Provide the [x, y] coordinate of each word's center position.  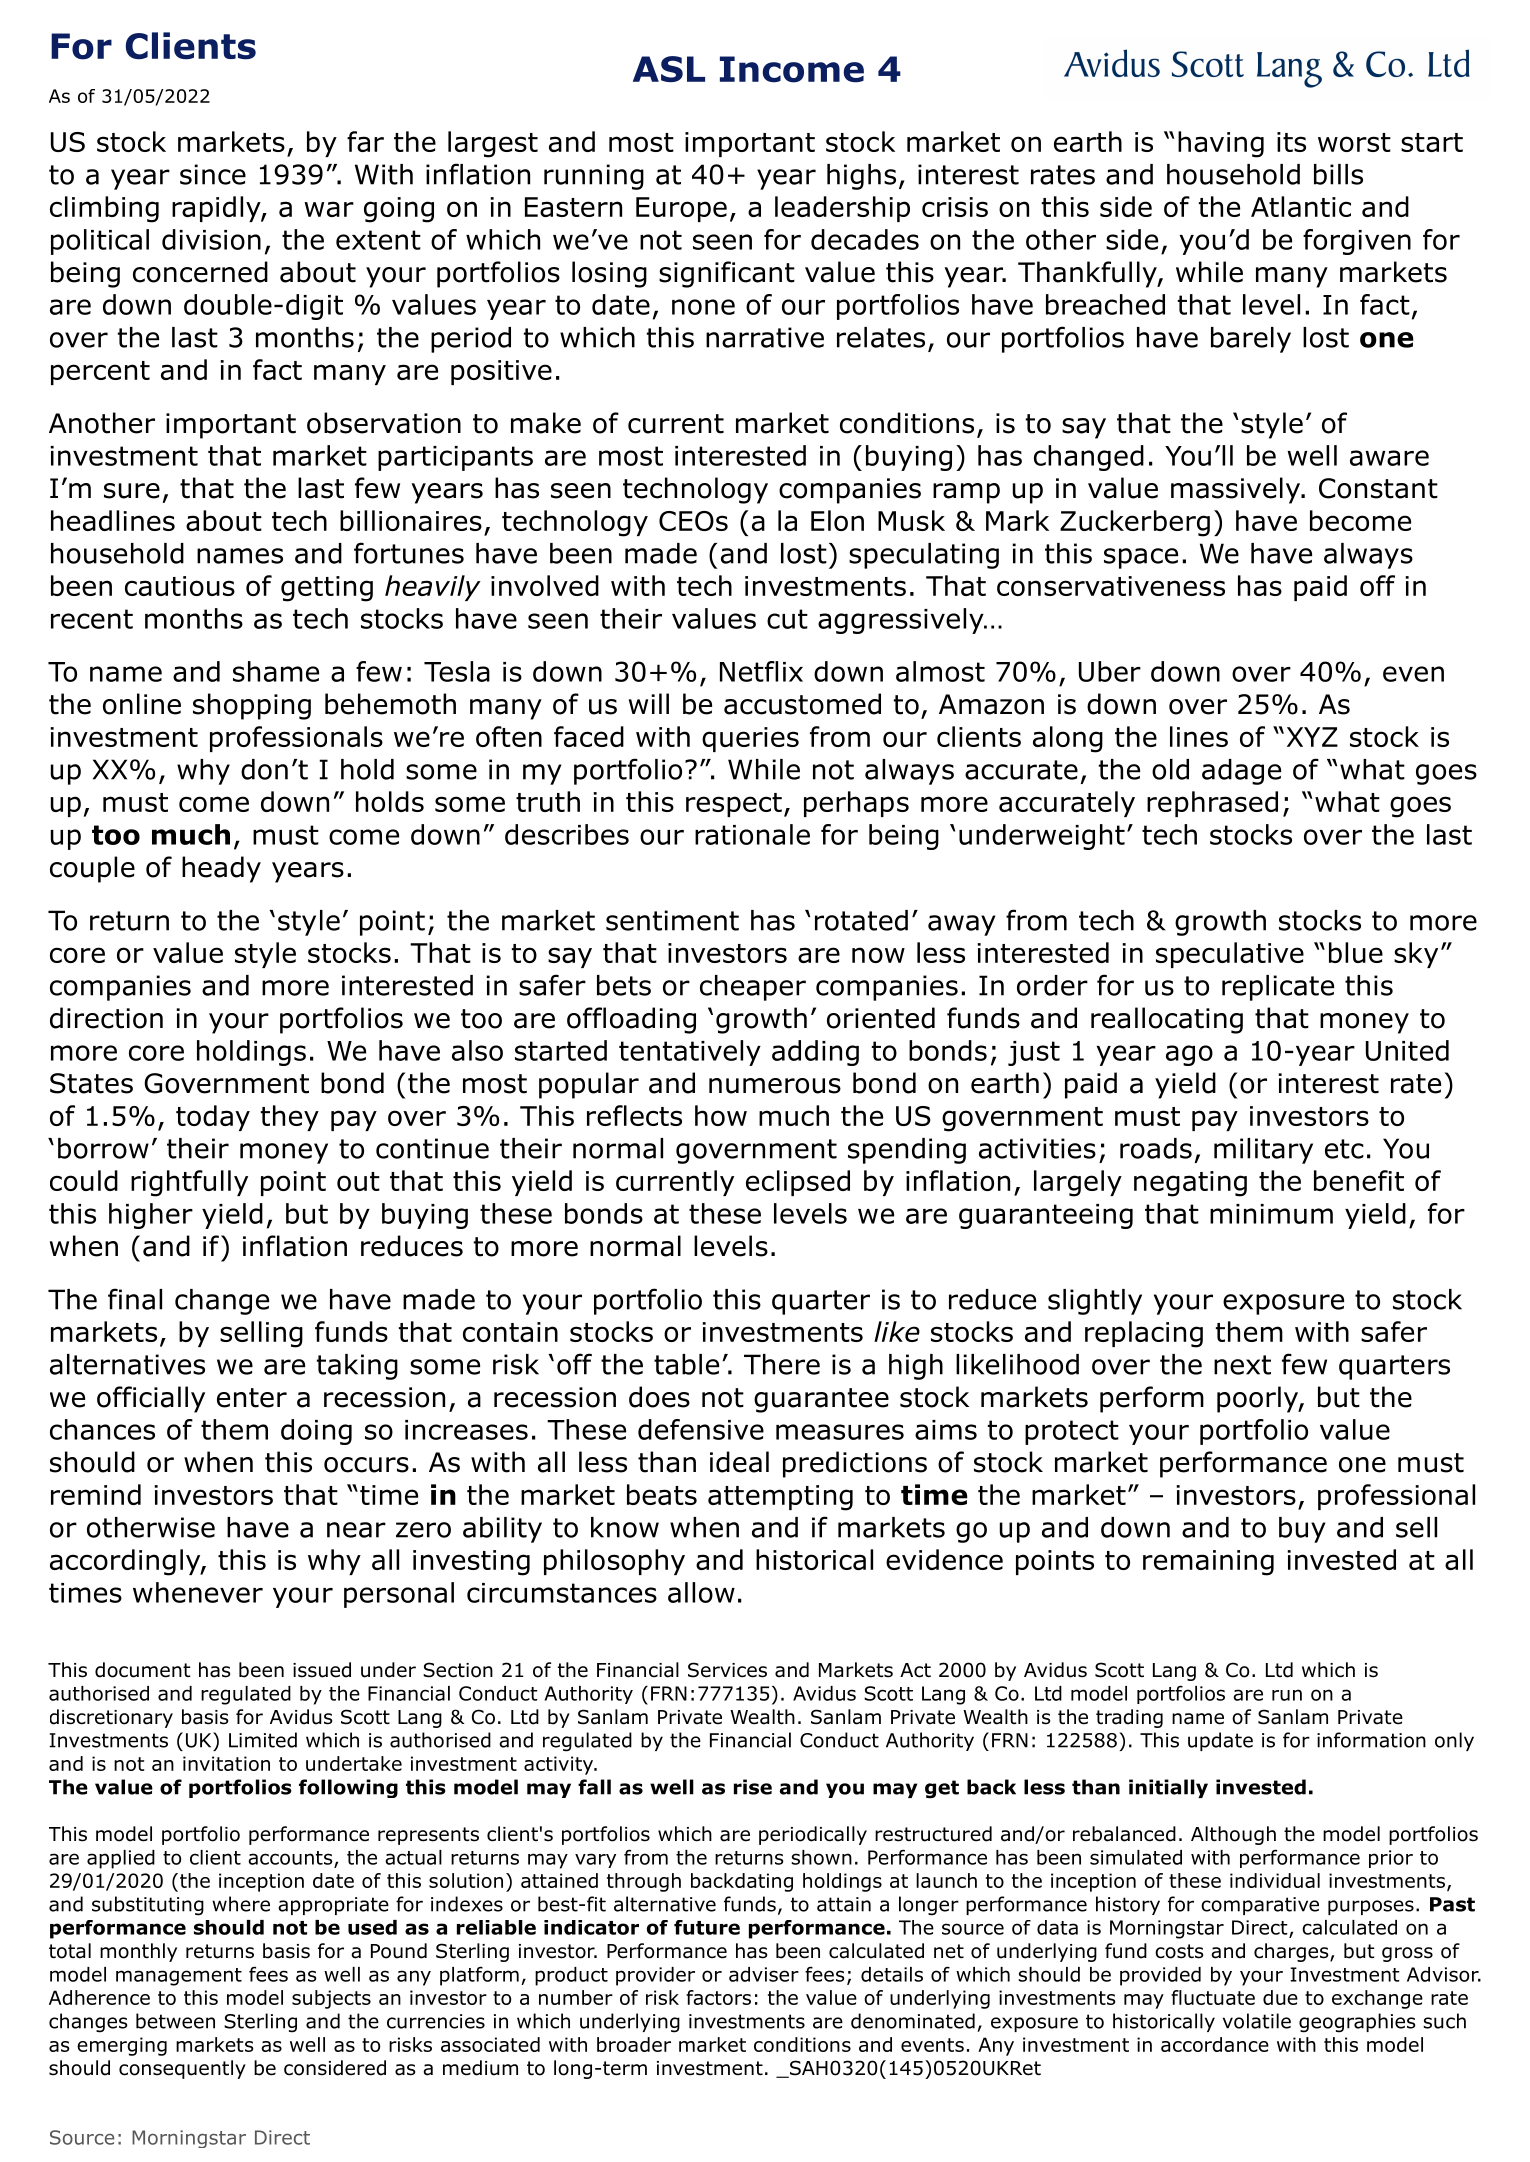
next [1242, 1365]
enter [252, 1398]
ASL [669, 69]
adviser [764, 1974]
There [782, 1364]
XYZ [1312, 737]
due [1280, 1997]
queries [750, 739]
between [175, 2021]
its [1291, 142]
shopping [252, 706]
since [213, 174]
